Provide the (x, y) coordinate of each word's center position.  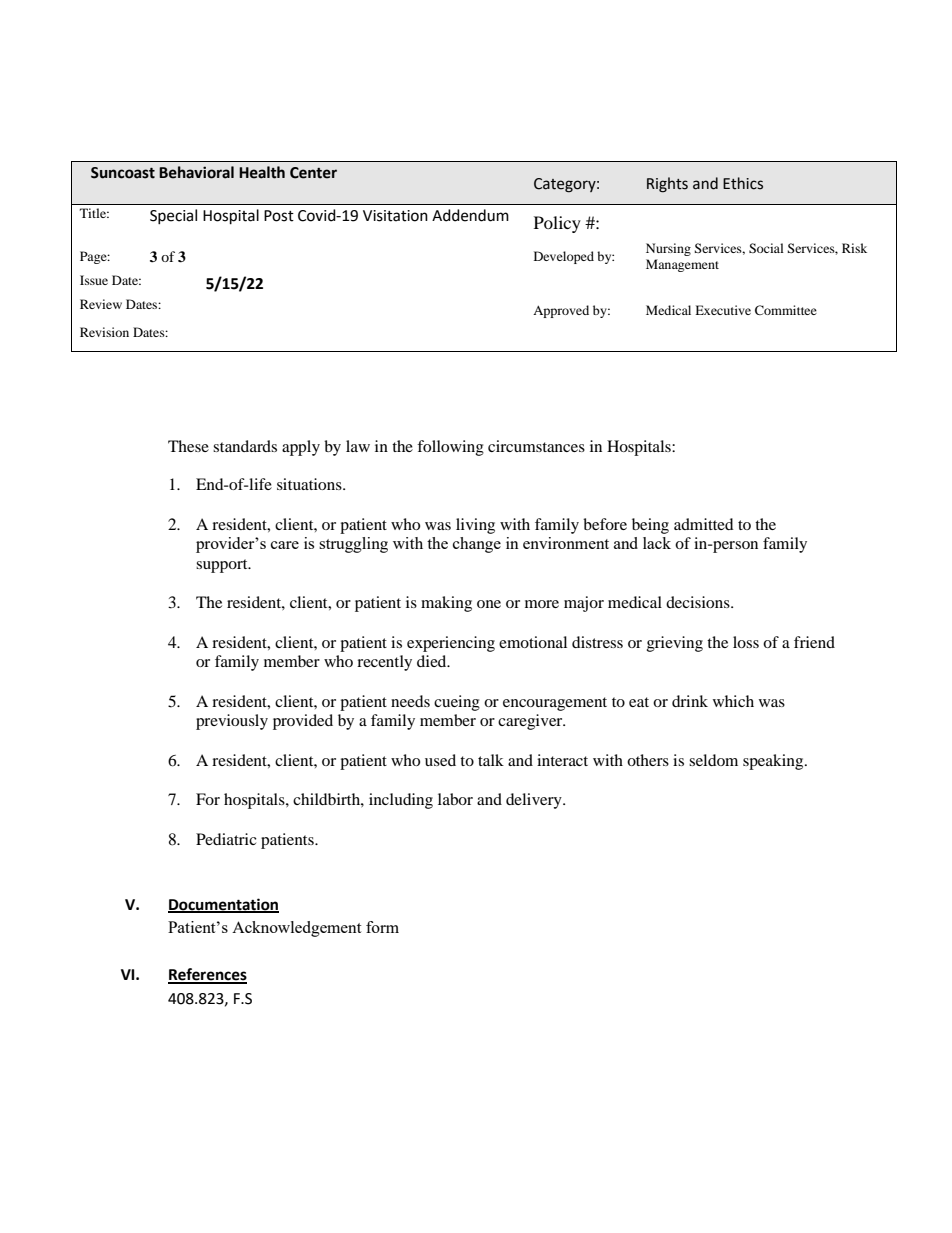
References (207, 975)
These (188, 446)
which (733, 701)
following (450, 448)
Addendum (470, 215)
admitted (704, 524)
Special (173, 216)
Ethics (743, 183)
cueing (457, 703)
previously (232, 722)
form (382, 927)
